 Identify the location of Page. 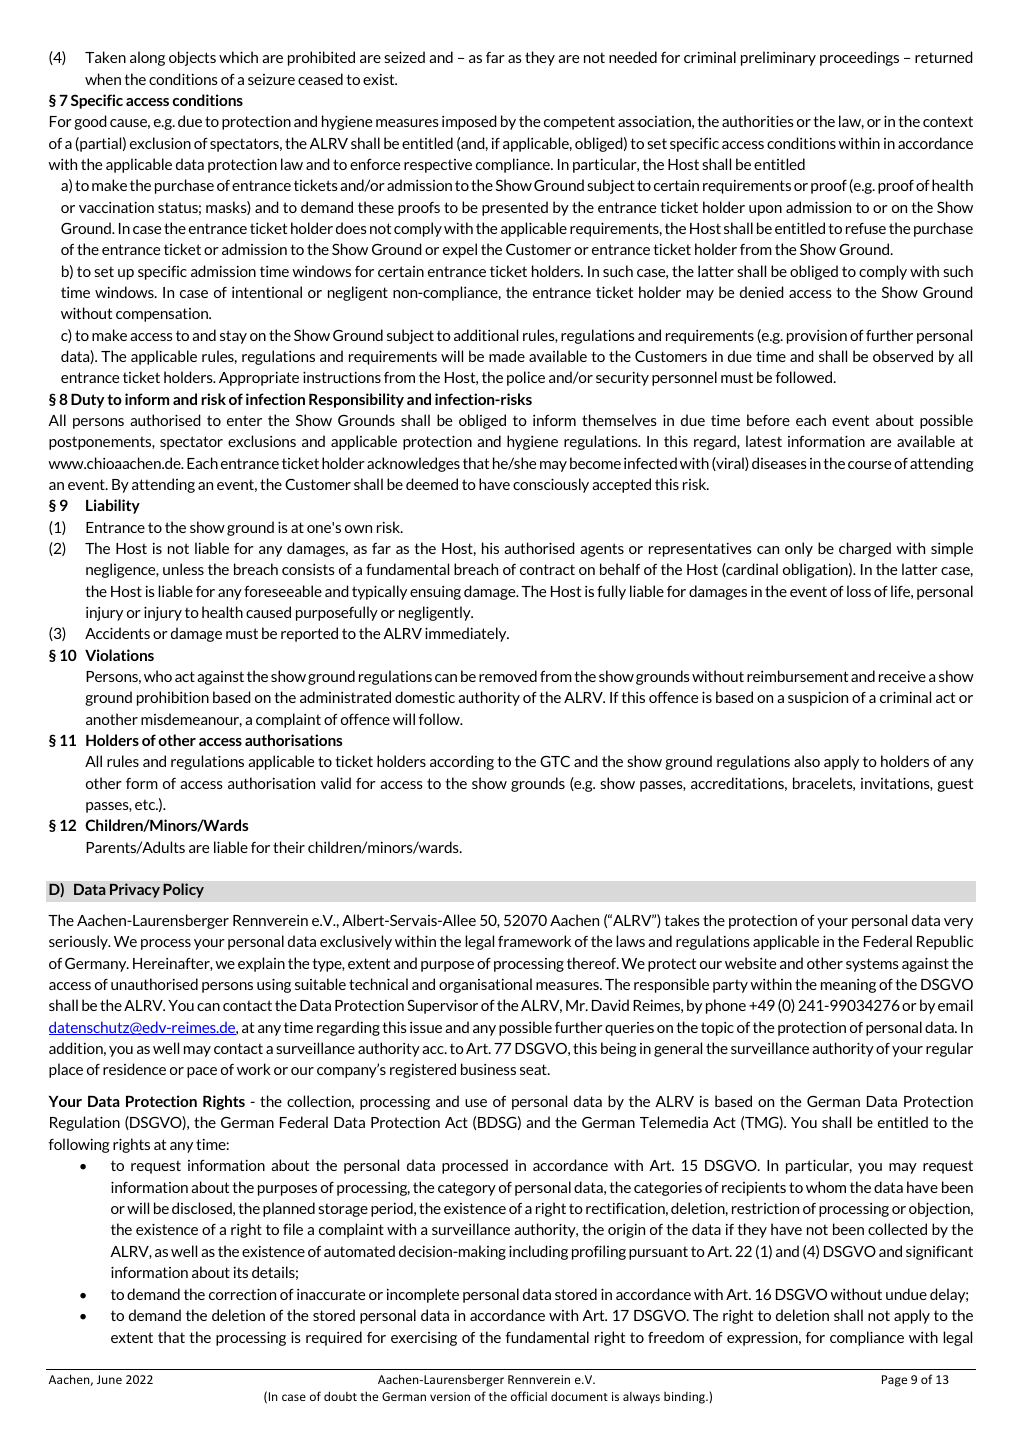
(894, 1381).
